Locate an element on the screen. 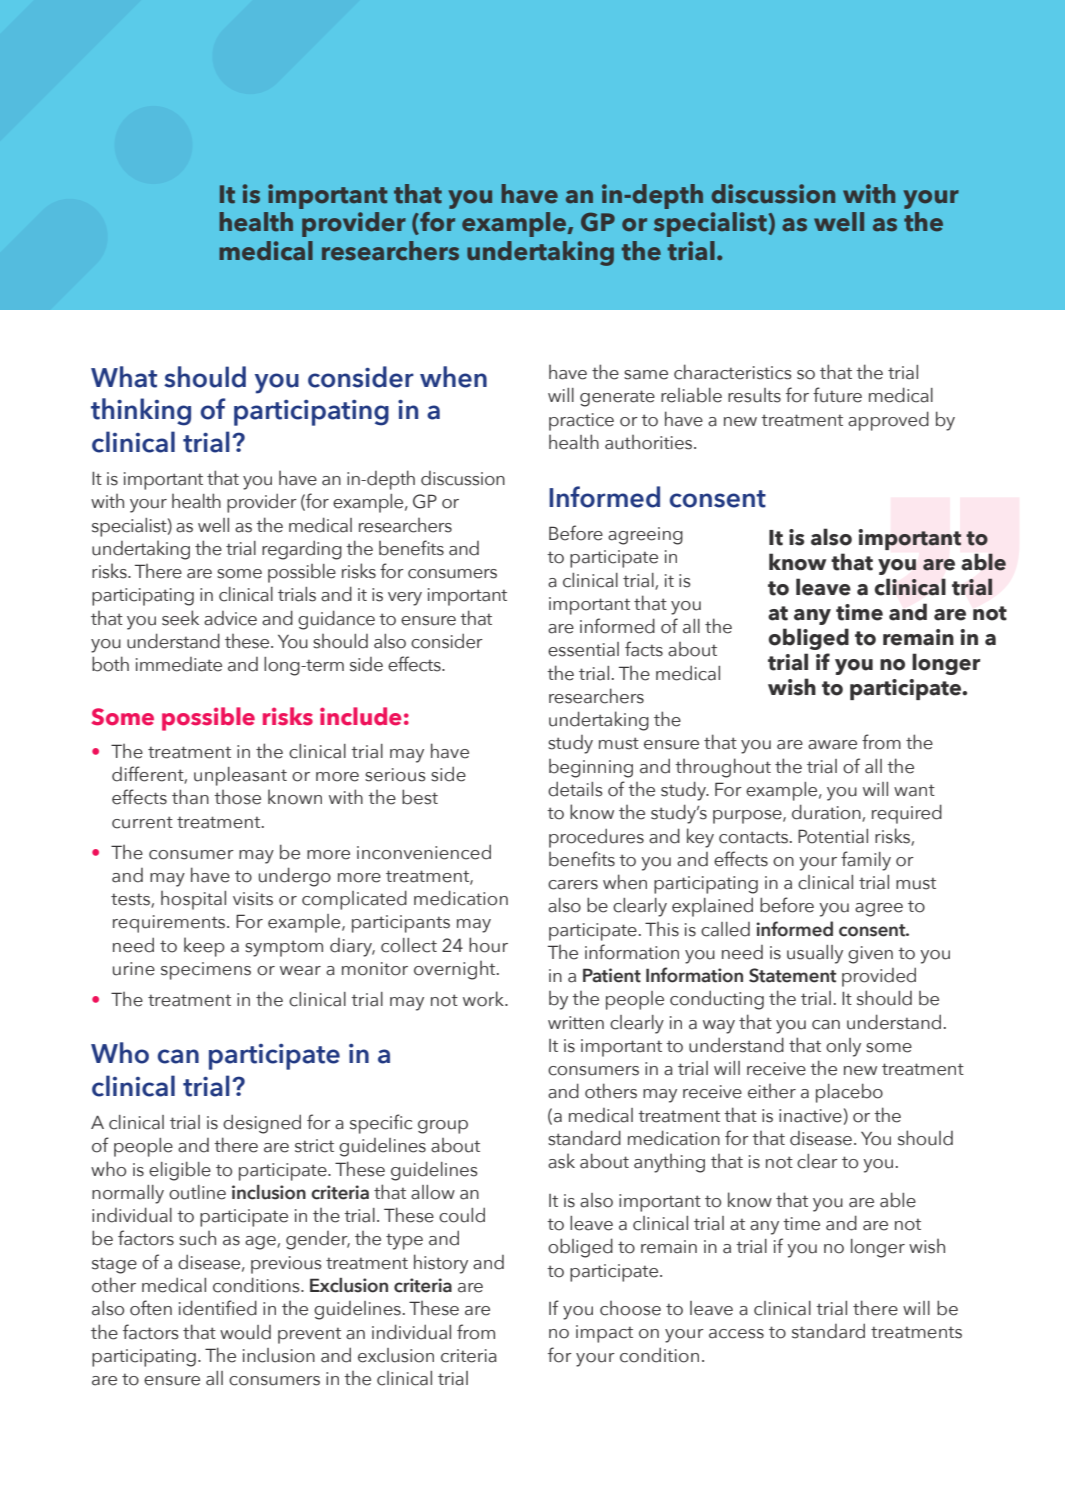  access is located at coordinates (736, 1334).
